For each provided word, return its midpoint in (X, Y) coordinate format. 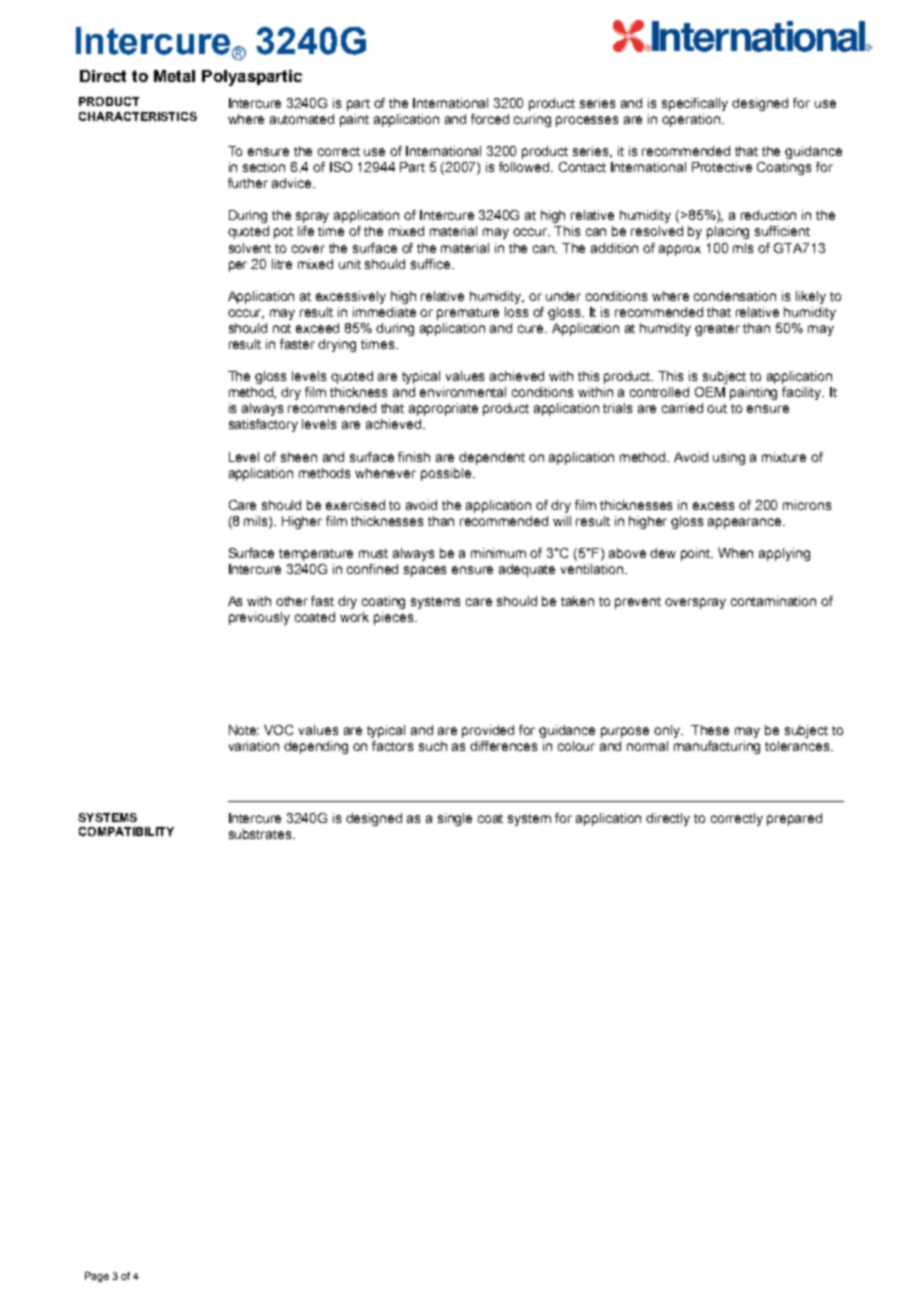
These (710, 730)
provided (488, 731)
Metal (174, 76)
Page (97, 1277)
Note (244, 730)
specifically (695, 104)
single (455, 819)
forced (490, 119)
